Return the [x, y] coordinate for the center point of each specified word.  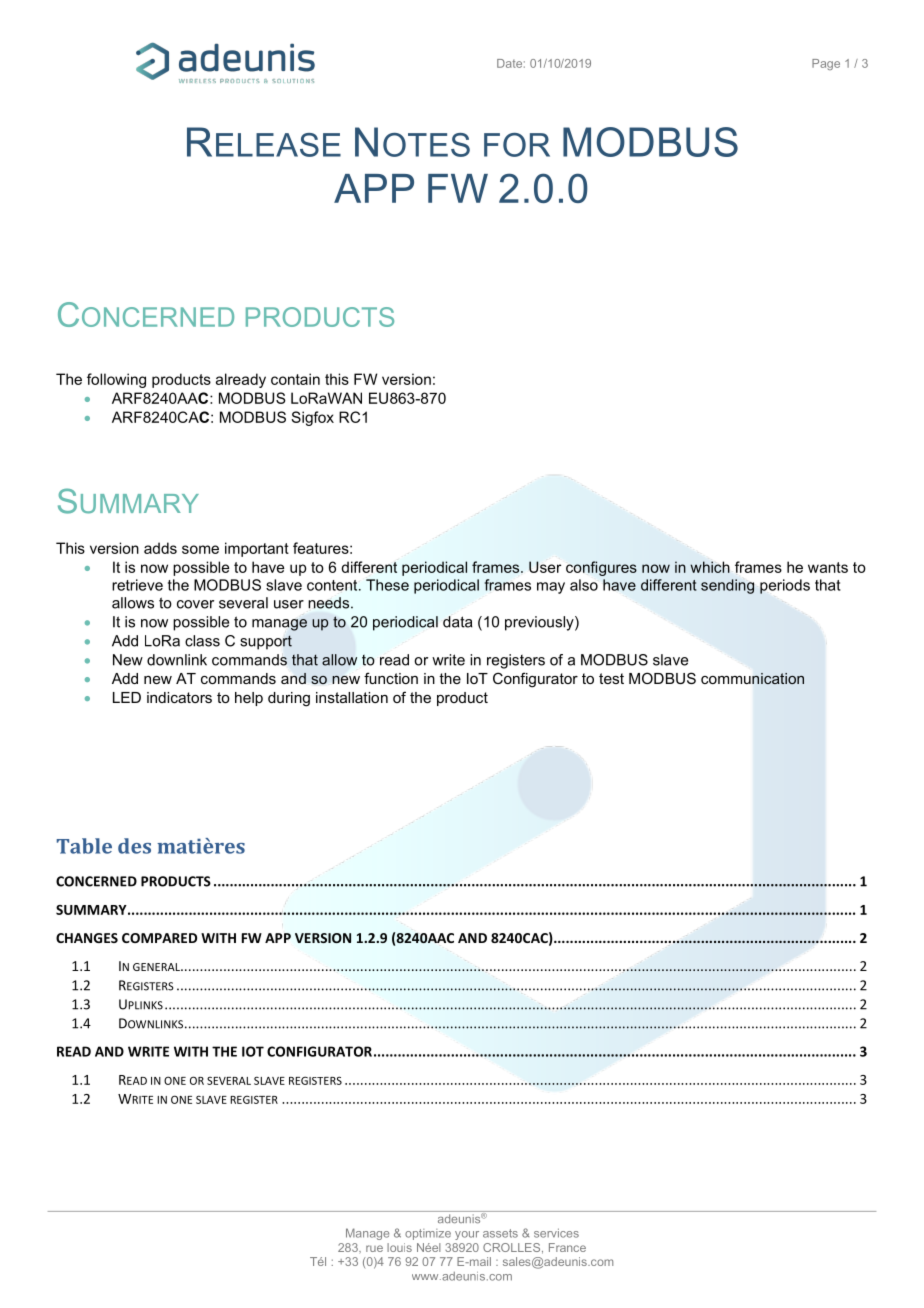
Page [826, 64]
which [710, 567]
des [134, 846]
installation [352, 697]
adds [160, 548]
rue [374, 1248]
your [467, 1235]
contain [295, 379]
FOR [517, 145]
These [387, 585]
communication [752, 678]
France [567, 1247]
